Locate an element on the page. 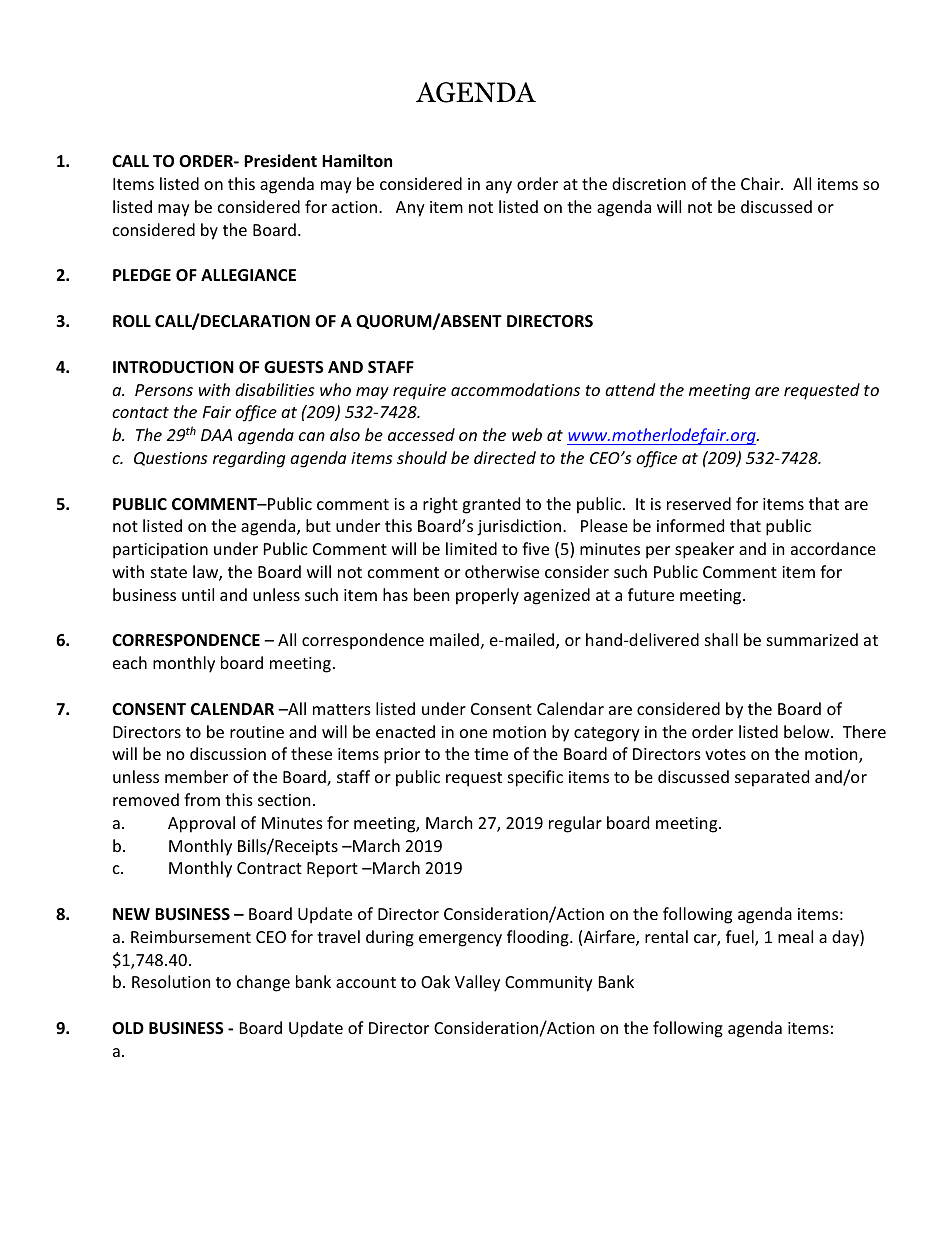  change is located at coordinates (263, 983).
